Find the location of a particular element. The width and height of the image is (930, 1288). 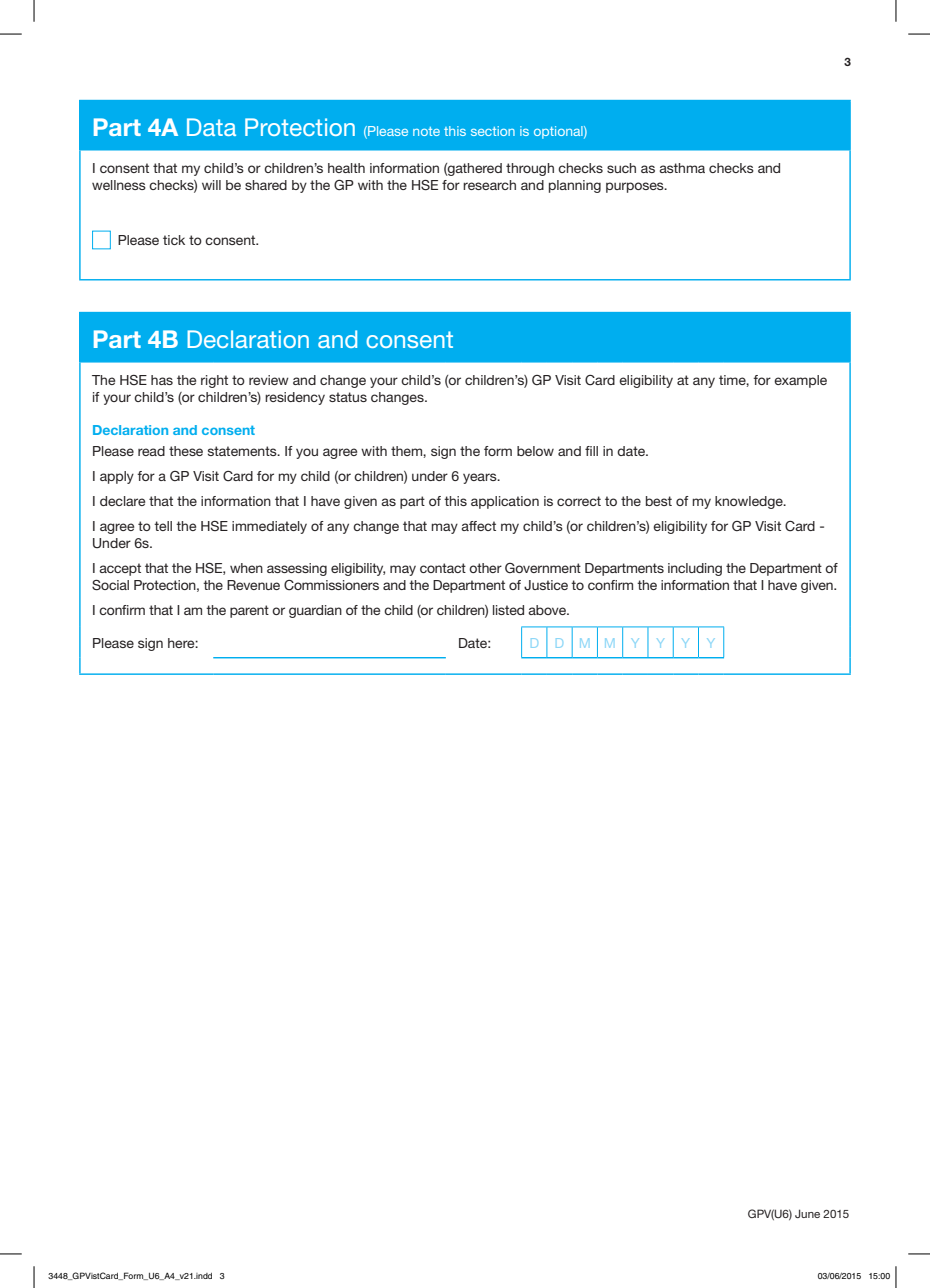

Revenue is located at coordinates (253, 585).
